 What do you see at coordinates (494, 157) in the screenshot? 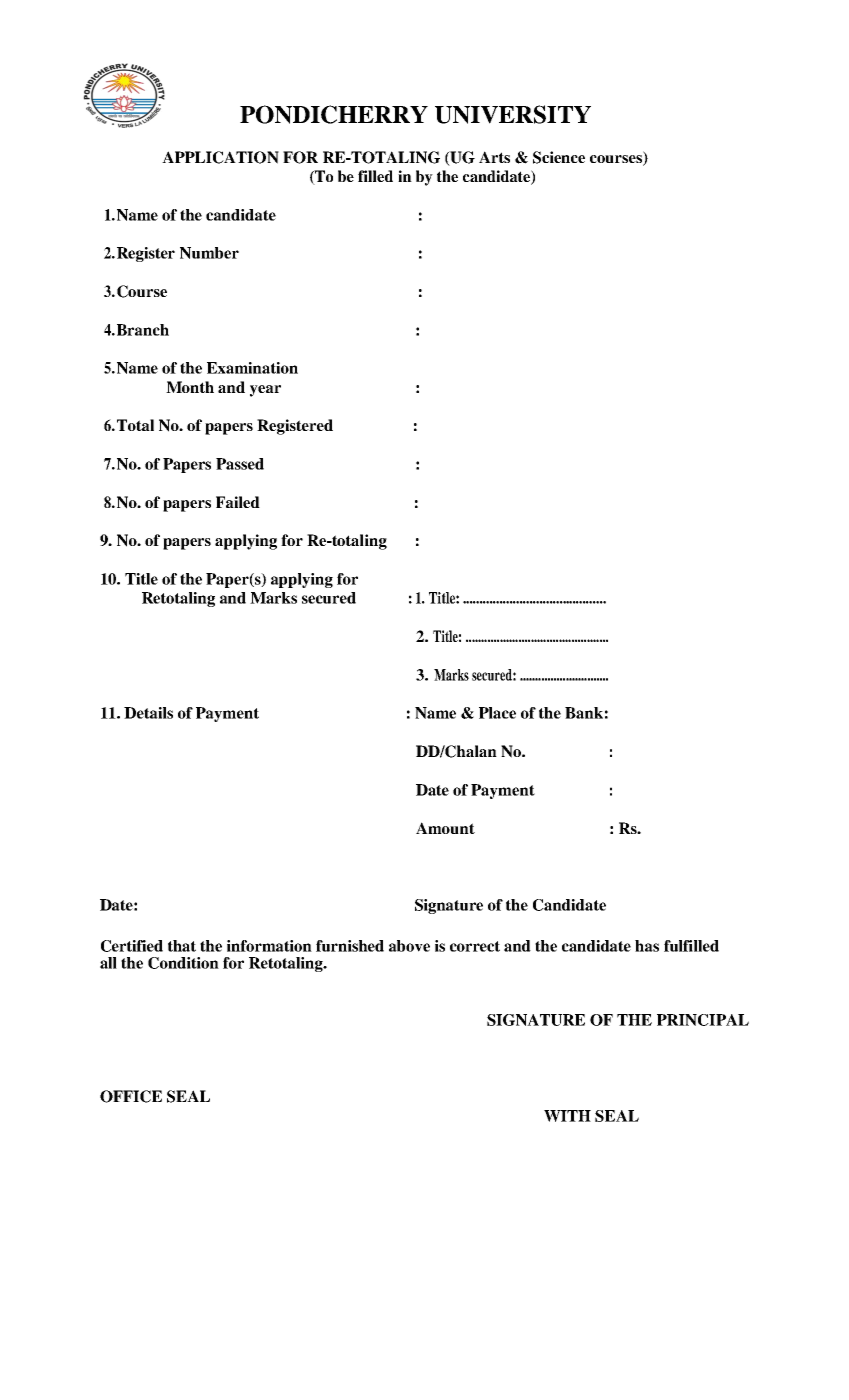
I see `Arts` at bounding box center [494, 157].
